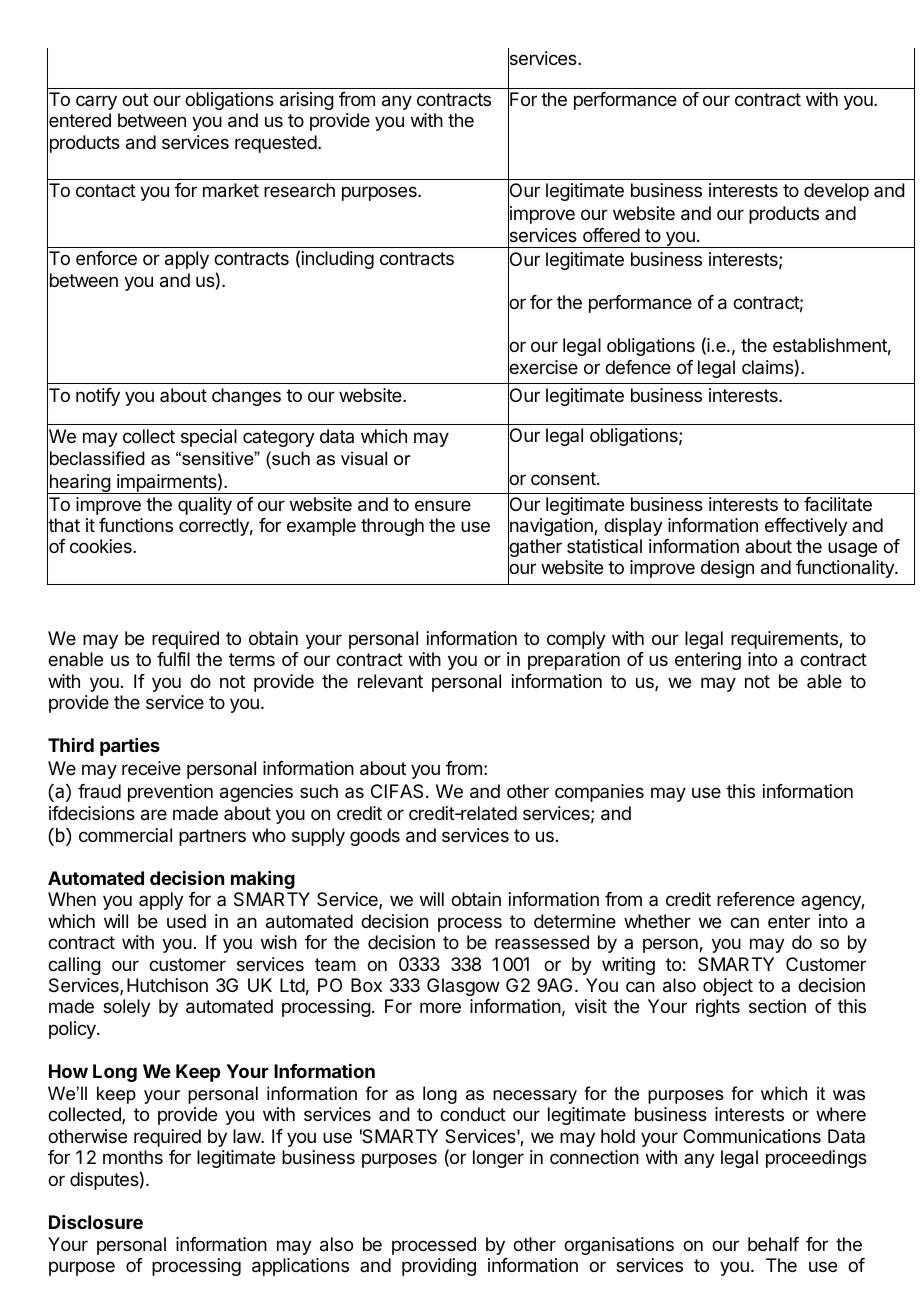 The image size is (924, 1307). What do you see at coordinates (638, 367) in the page?
I see `defence` at bounding box center [638, 367].
